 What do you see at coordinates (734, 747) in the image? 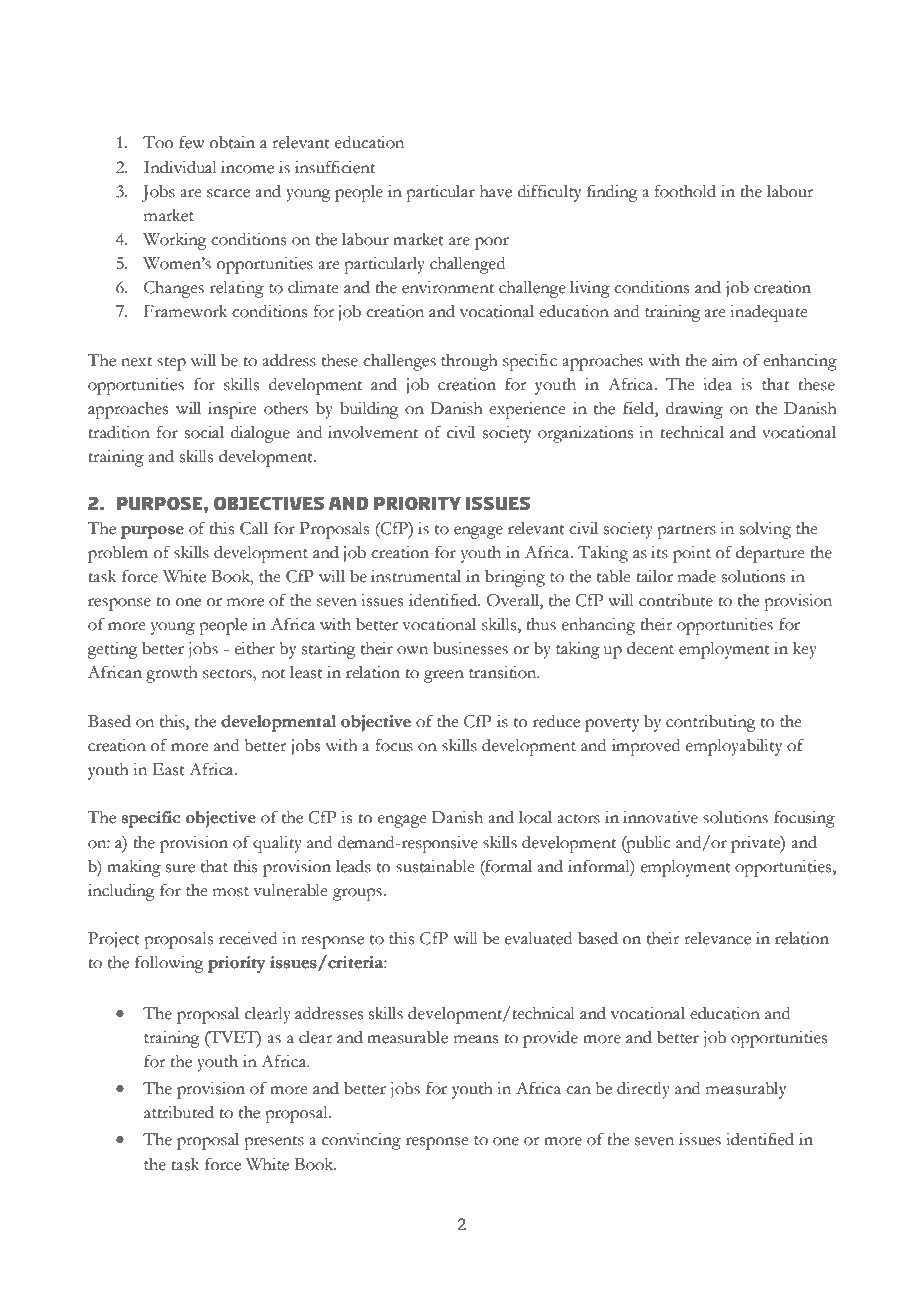
I see `employability` at bounding box center [734, 747].
